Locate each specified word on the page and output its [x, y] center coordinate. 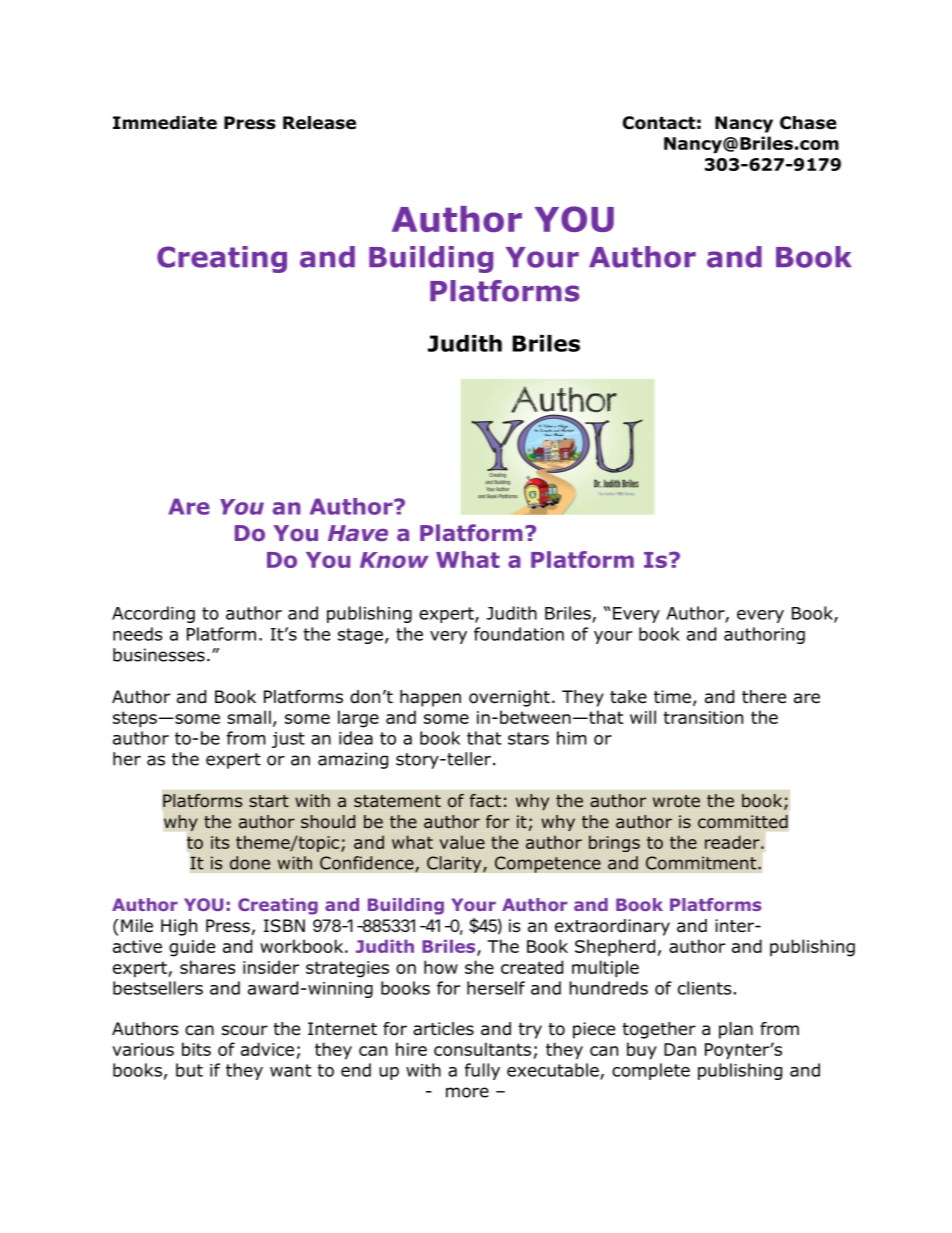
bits [196, 1049]
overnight [509, 698]
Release [319, 123]
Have [358, 533]
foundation [519, 634]
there [764, 697]
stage [360, 636]
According [153, 614]
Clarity [455, 864]
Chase [808, 123]
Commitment [702, 863]
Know [394, 560]
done [250, 863]
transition [703, 717]
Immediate [165, 123]
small [249, 717]
